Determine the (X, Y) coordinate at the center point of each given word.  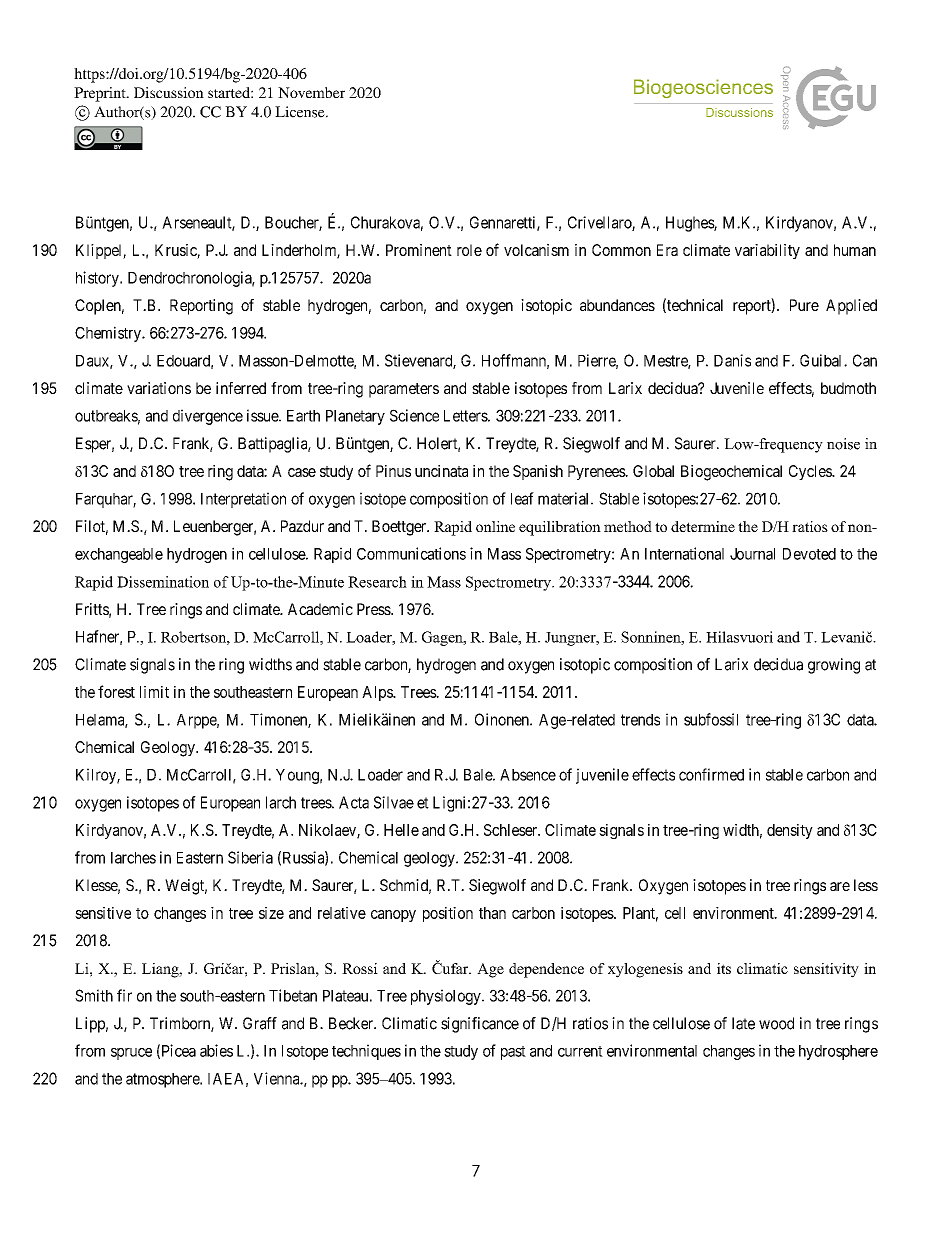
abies (216, 1050)
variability (767, 251)
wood (776, 1023)
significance (480, 1025)
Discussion (169, 92)
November (311, 92)
